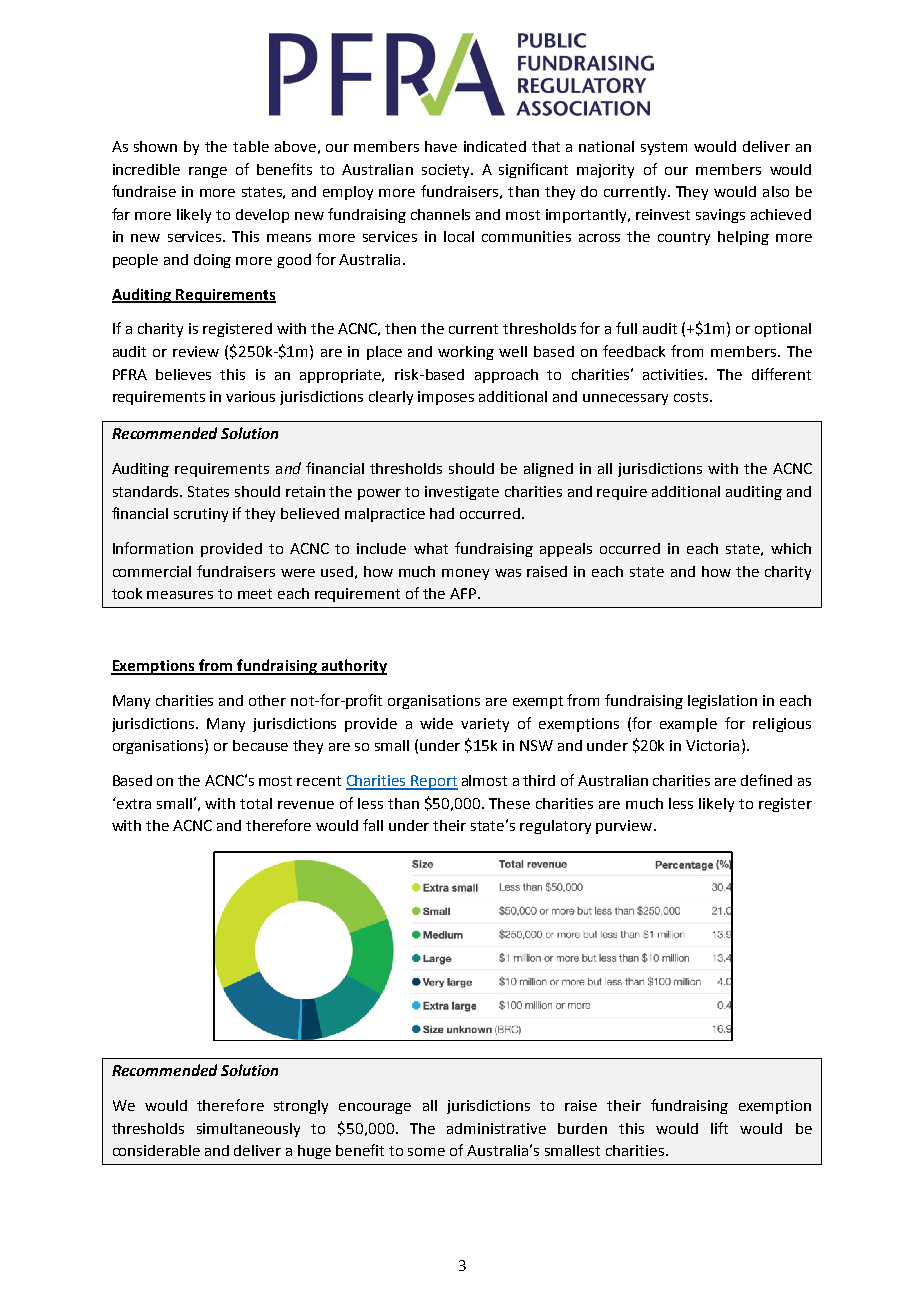 The width and height of the document is (924, 1308). What do you see at coordinates (208, 172) in the document?
I see `range` at bounding box center [208, 172].
